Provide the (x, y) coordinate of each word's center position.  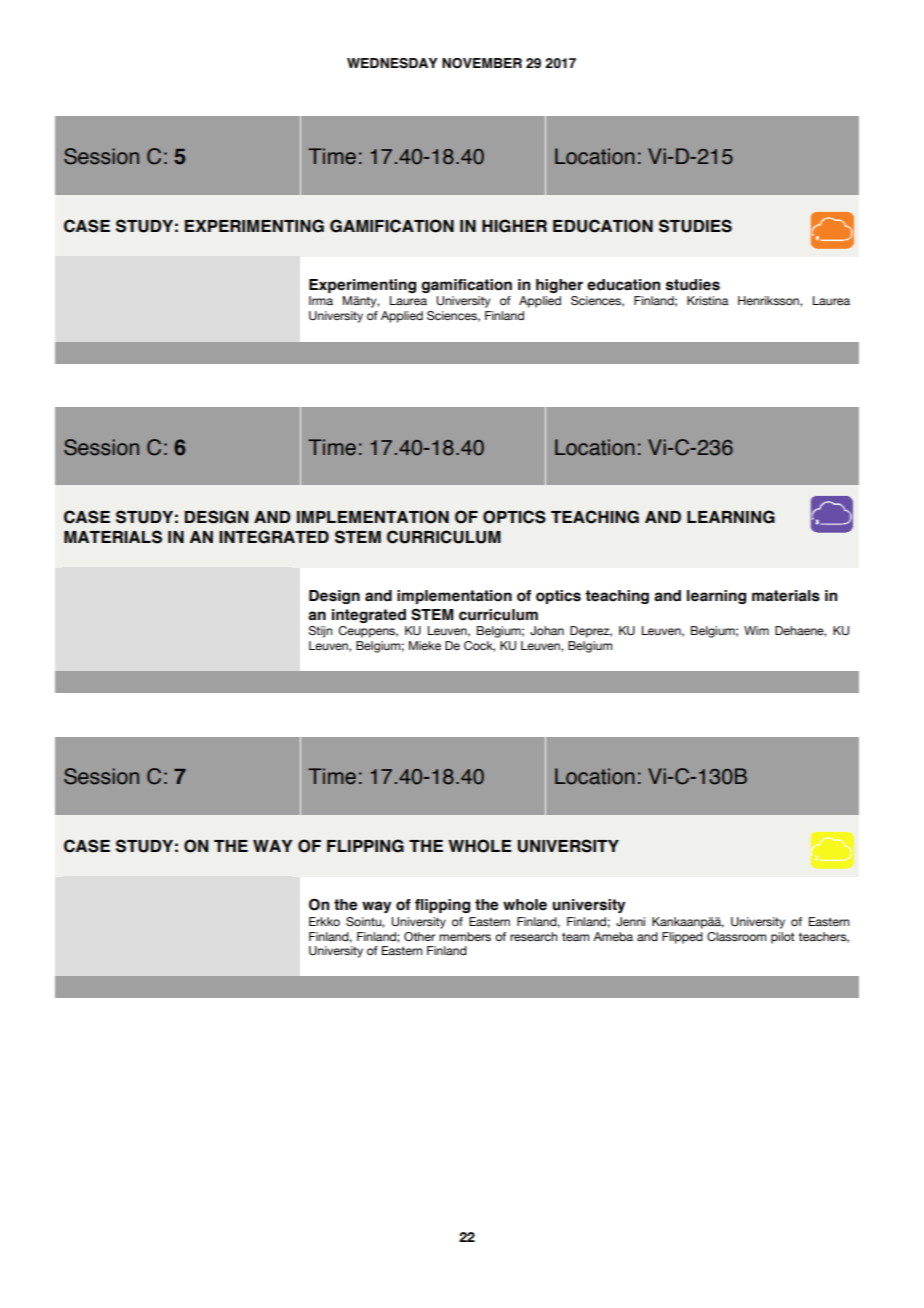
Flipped (682, 938)
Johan (547, 630)
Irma (321, 300)
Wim (756, 630)
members (465, 936)
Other (419, 936)
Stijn (320, 632)
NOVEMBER (482, 63)
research (533, 936)
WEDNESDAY (392, 63)
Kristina (707, 300)
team (575, 936)
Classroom (736, 936)
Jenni (630, 921)
